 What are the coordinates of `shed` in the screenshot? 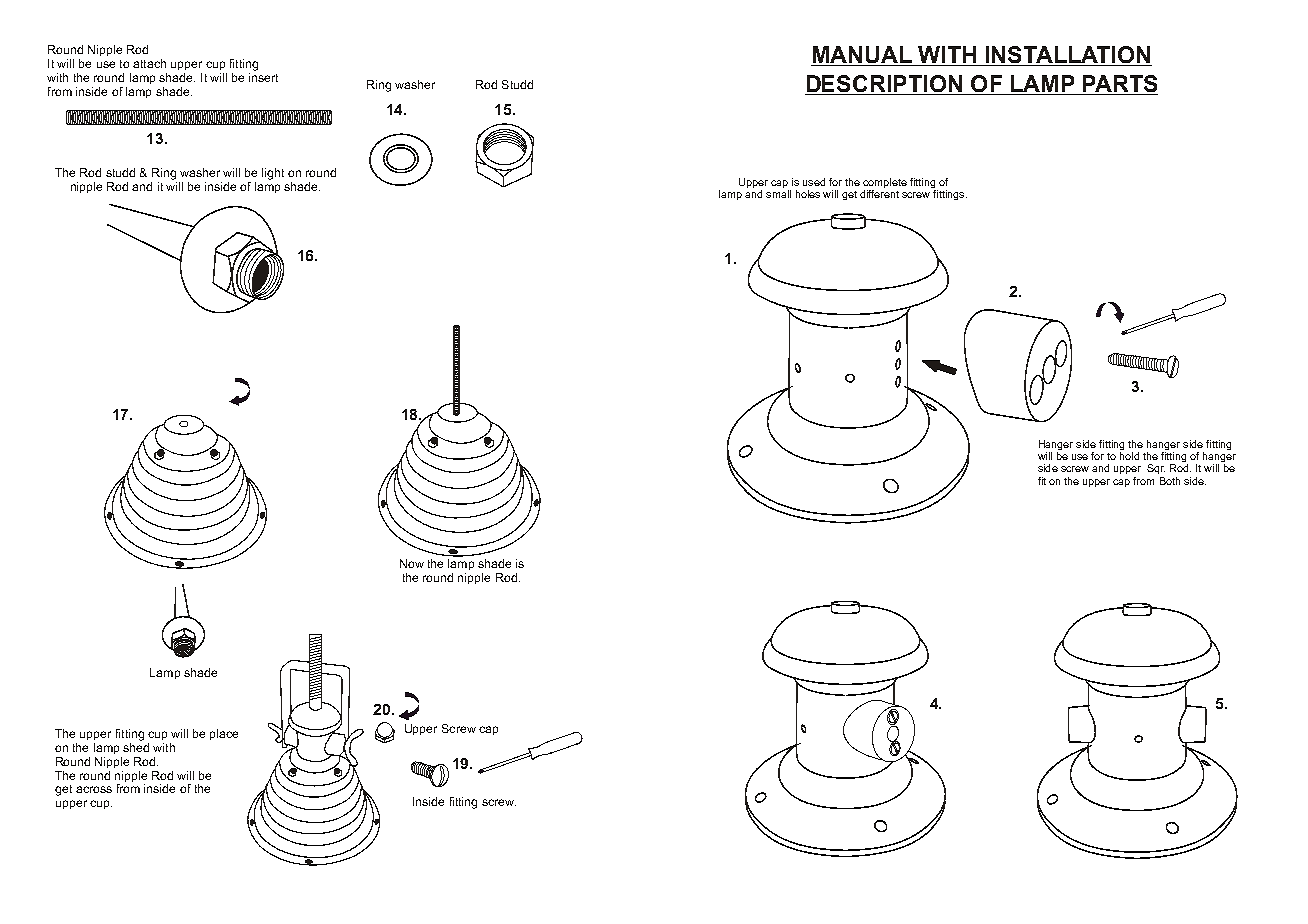 It's located at (136, 746).
